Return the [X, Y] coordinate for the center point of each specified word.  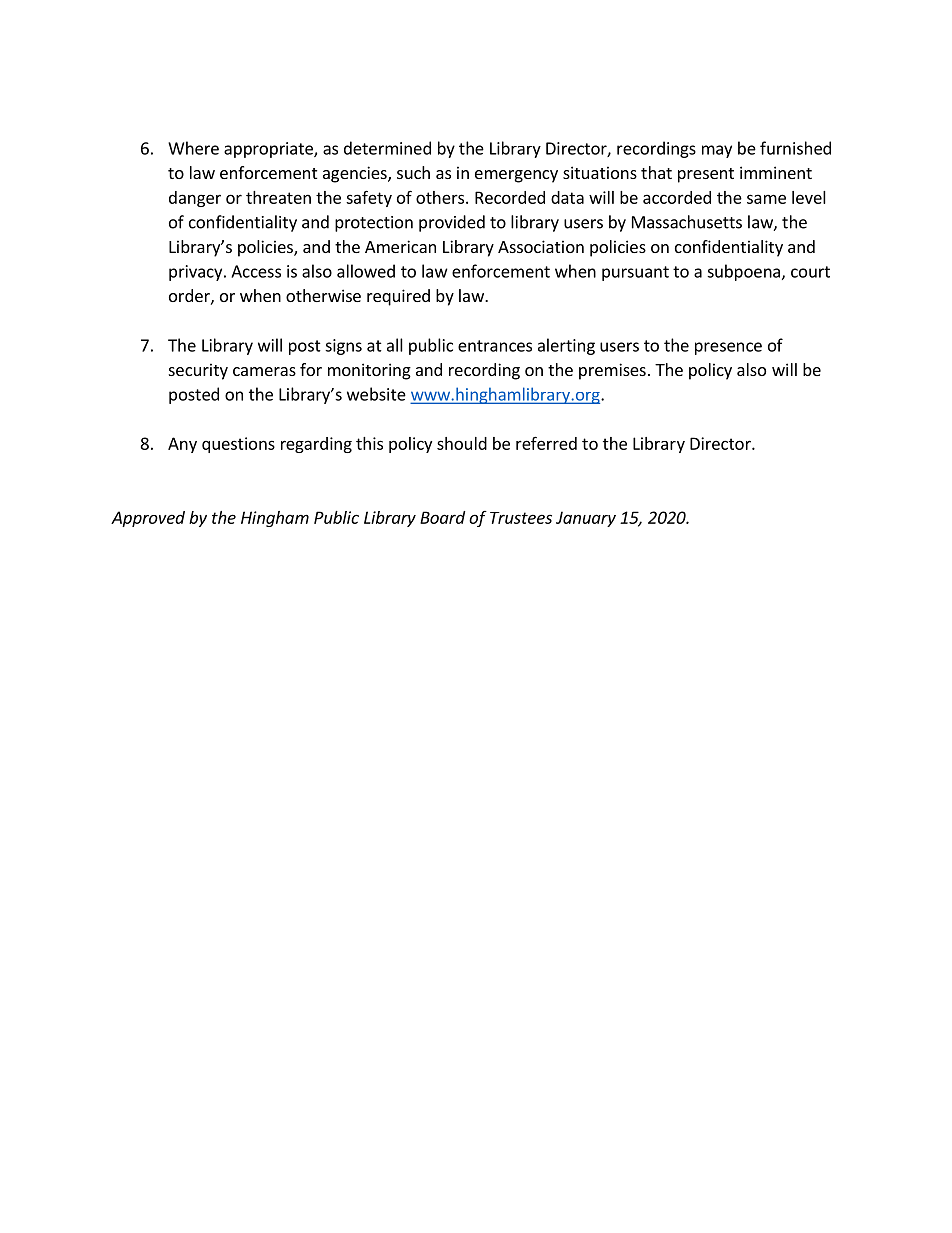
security [198, 371]
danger [195, 199]
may [717, 151]
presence [728, 348]
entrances [495, 346]
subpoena [743, 272]
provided [452, 223]
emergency [516, 176]
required [398, 297]
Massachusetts [687, 222]
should [462, 443]
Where [193, 148]
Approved [148, 519]
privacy [197, 273]
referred [546, 443]
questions [238, 445]
